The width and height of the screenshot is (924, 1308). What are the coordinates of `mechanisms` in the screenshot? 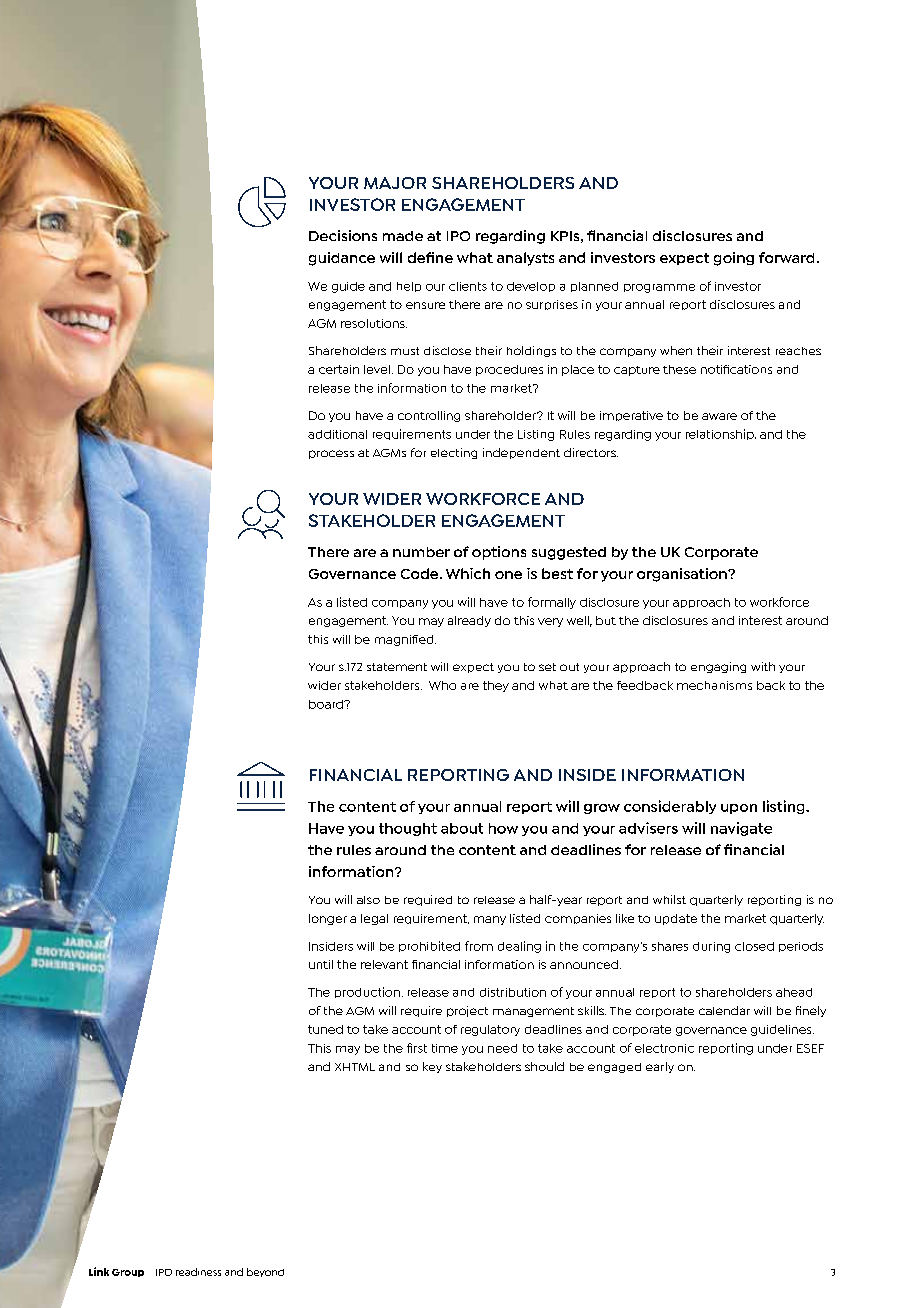 It's located at (714, 685).
